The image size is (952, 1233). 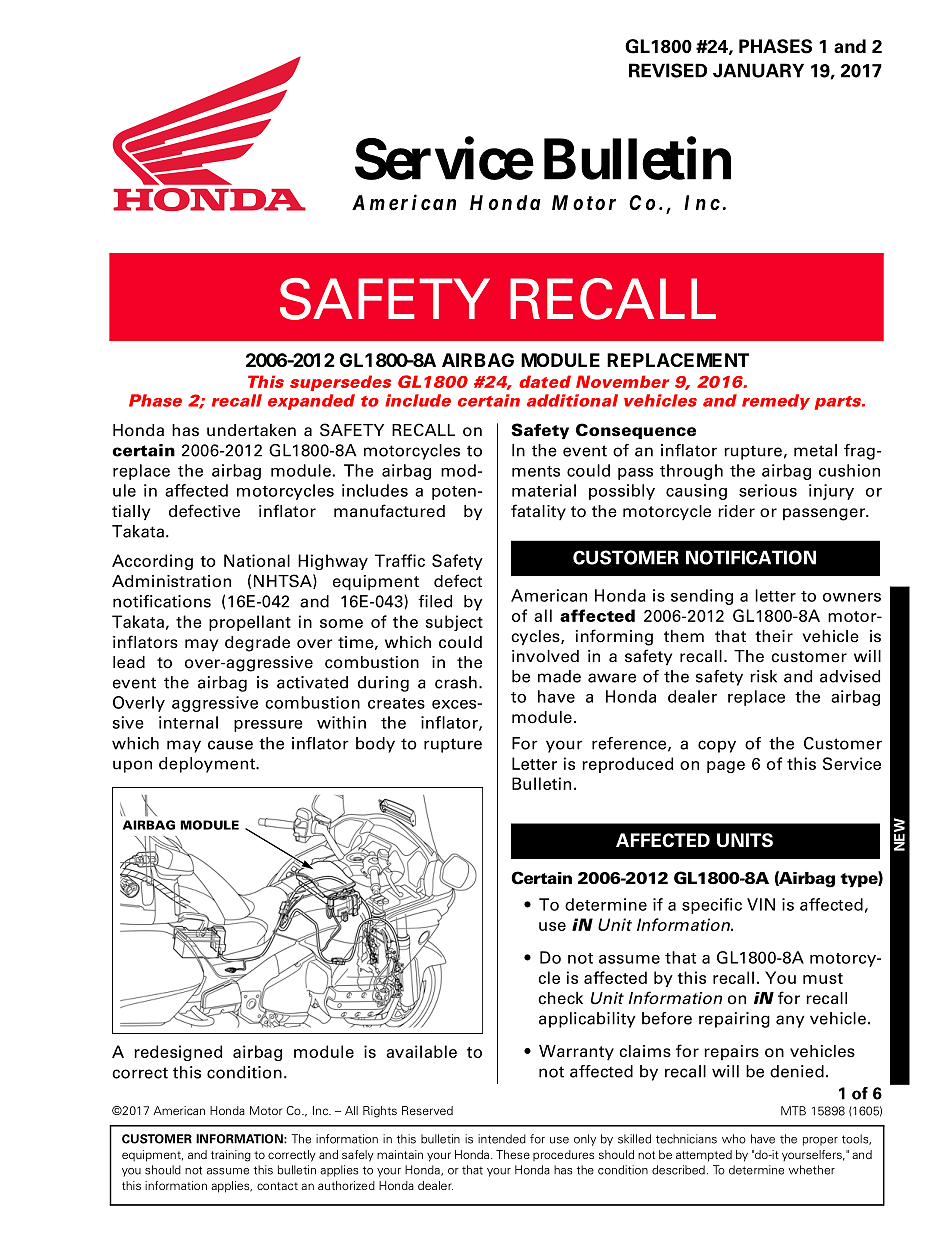 What do you see at coordinates (208, 765) in the image?
I see `deployment` at bounding box center [208, 765].
